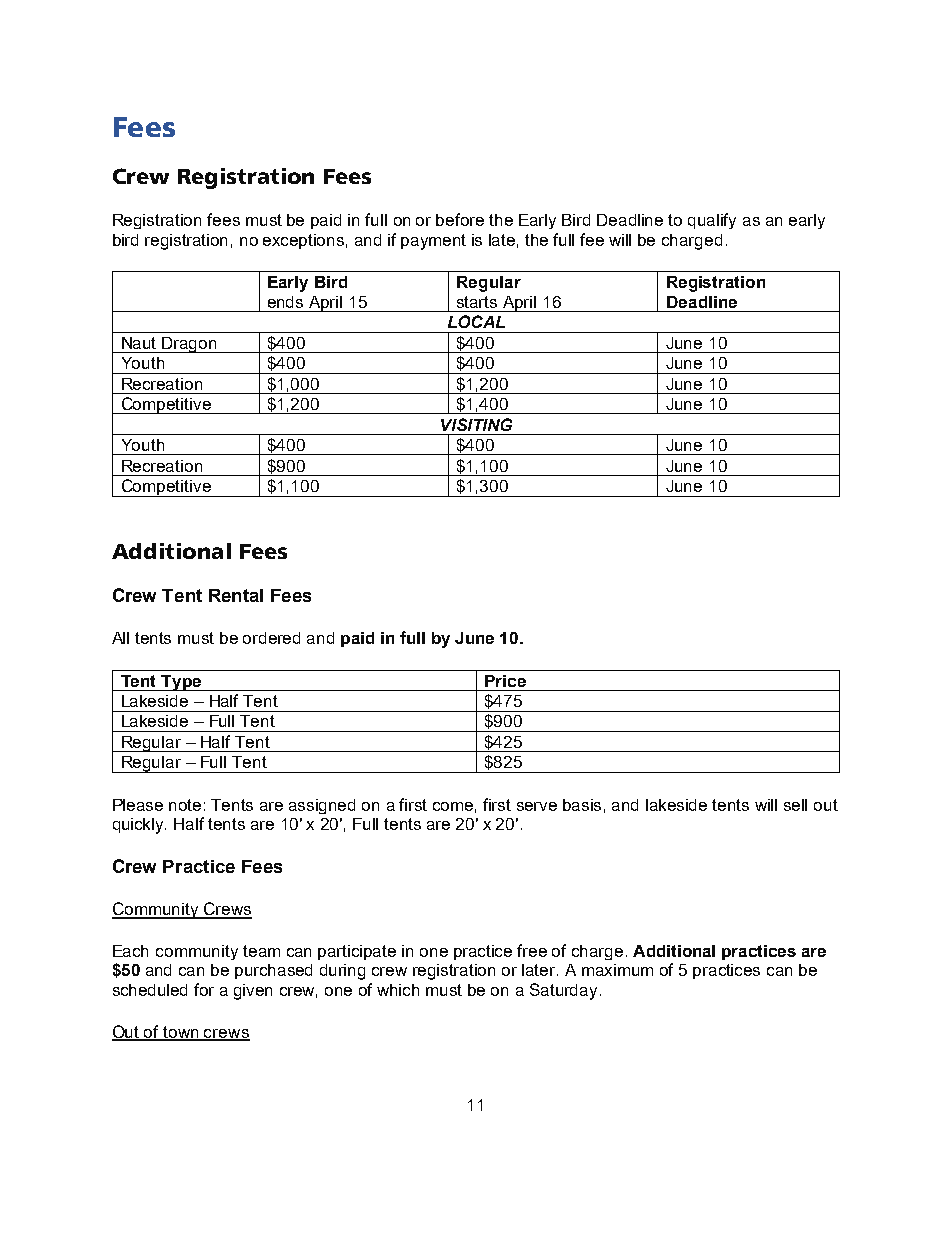  What do you see at coordinates (181, 1033) in the page?
I see `town` at bounding box center [181, 1033].
